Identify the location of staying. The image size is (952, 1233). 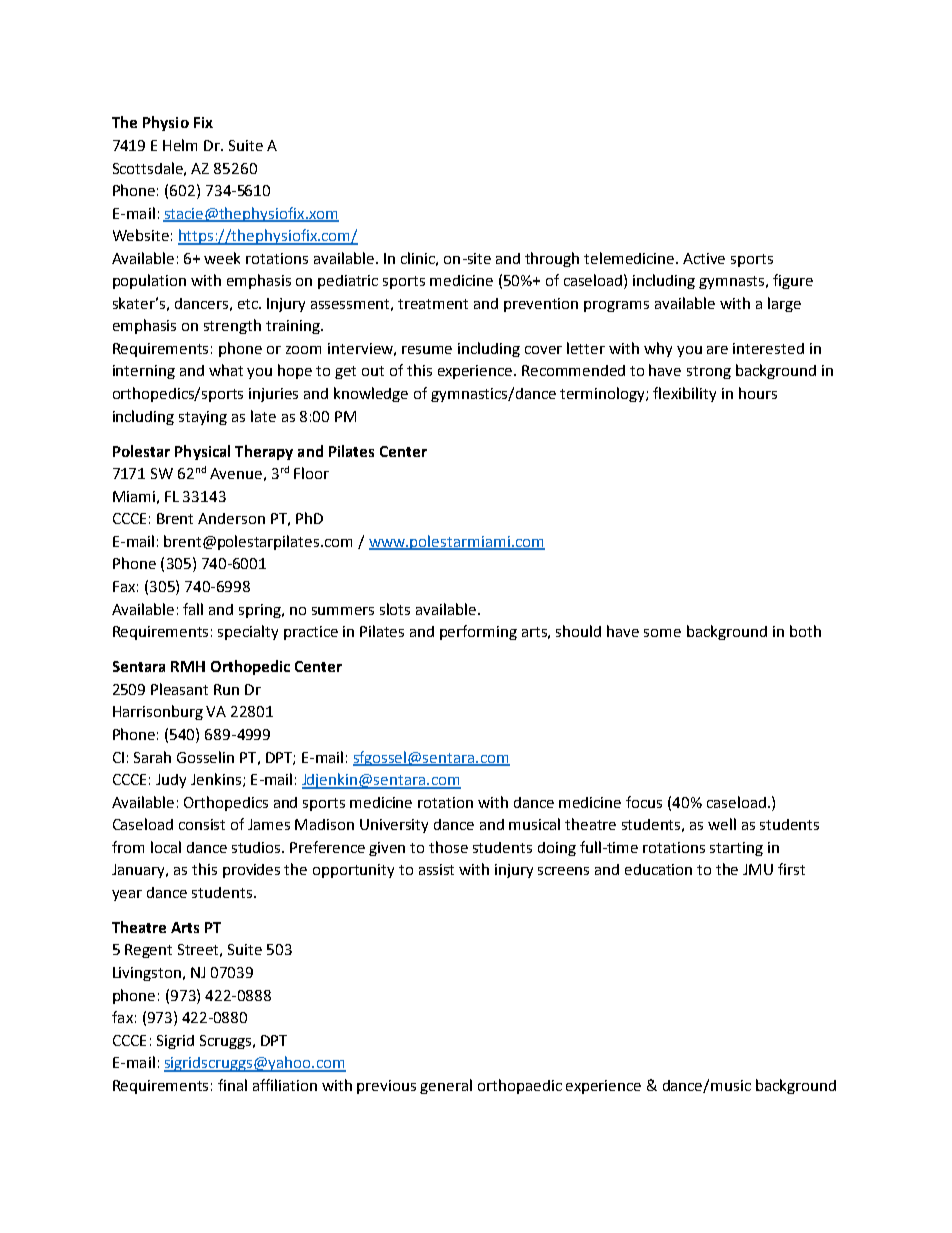
(203, 418).
